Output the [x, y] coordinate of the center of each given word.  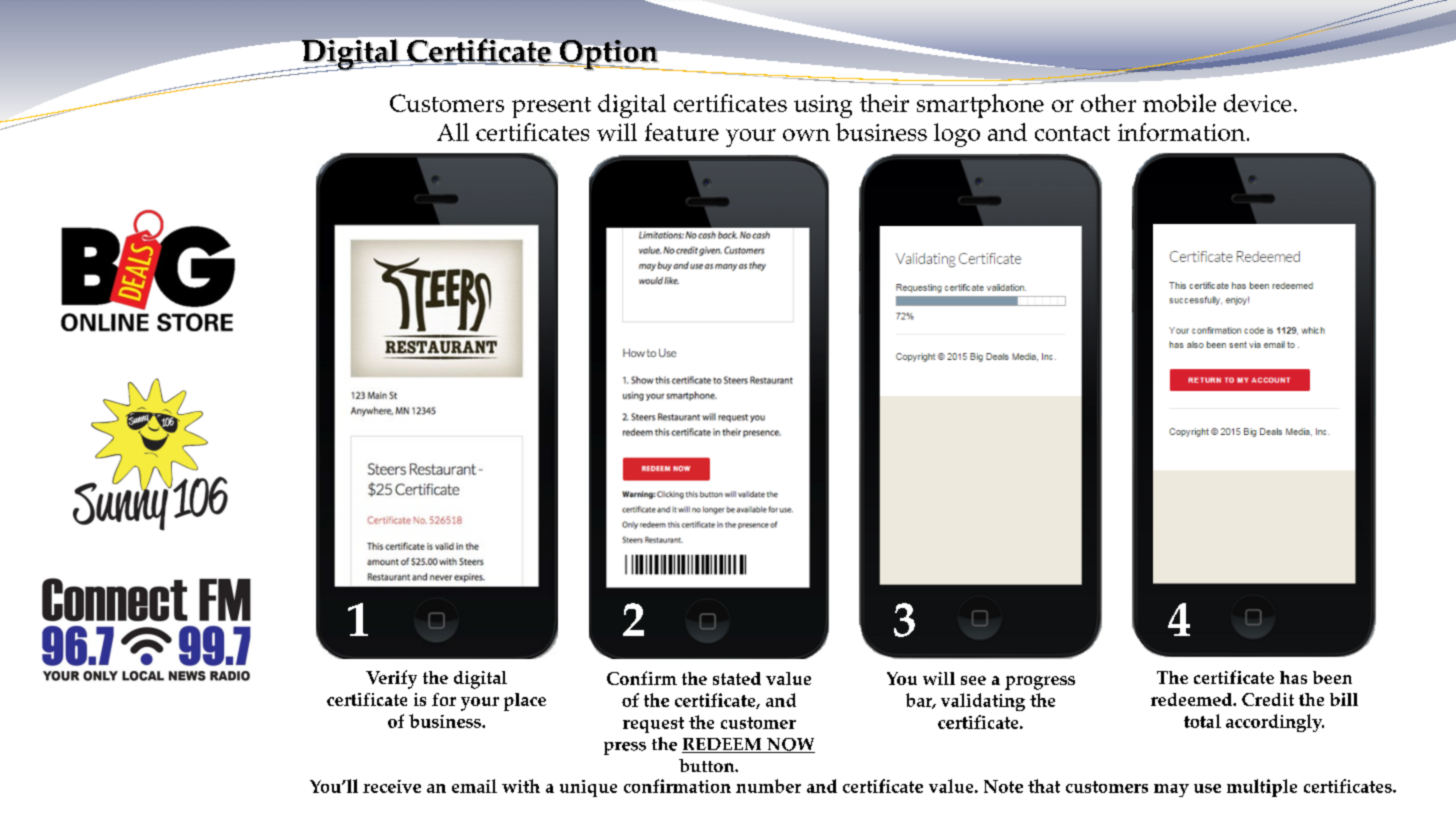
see [973, 680]
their [884, 103]
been [1332, 677]
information [1181, 132]
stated [737, 678]
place [525, 702]
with [521, 786]
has [1293, 677]
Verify [391, 679]
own [806, 135]
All [453, 132]
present [551, 107]
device [1257, 103]
